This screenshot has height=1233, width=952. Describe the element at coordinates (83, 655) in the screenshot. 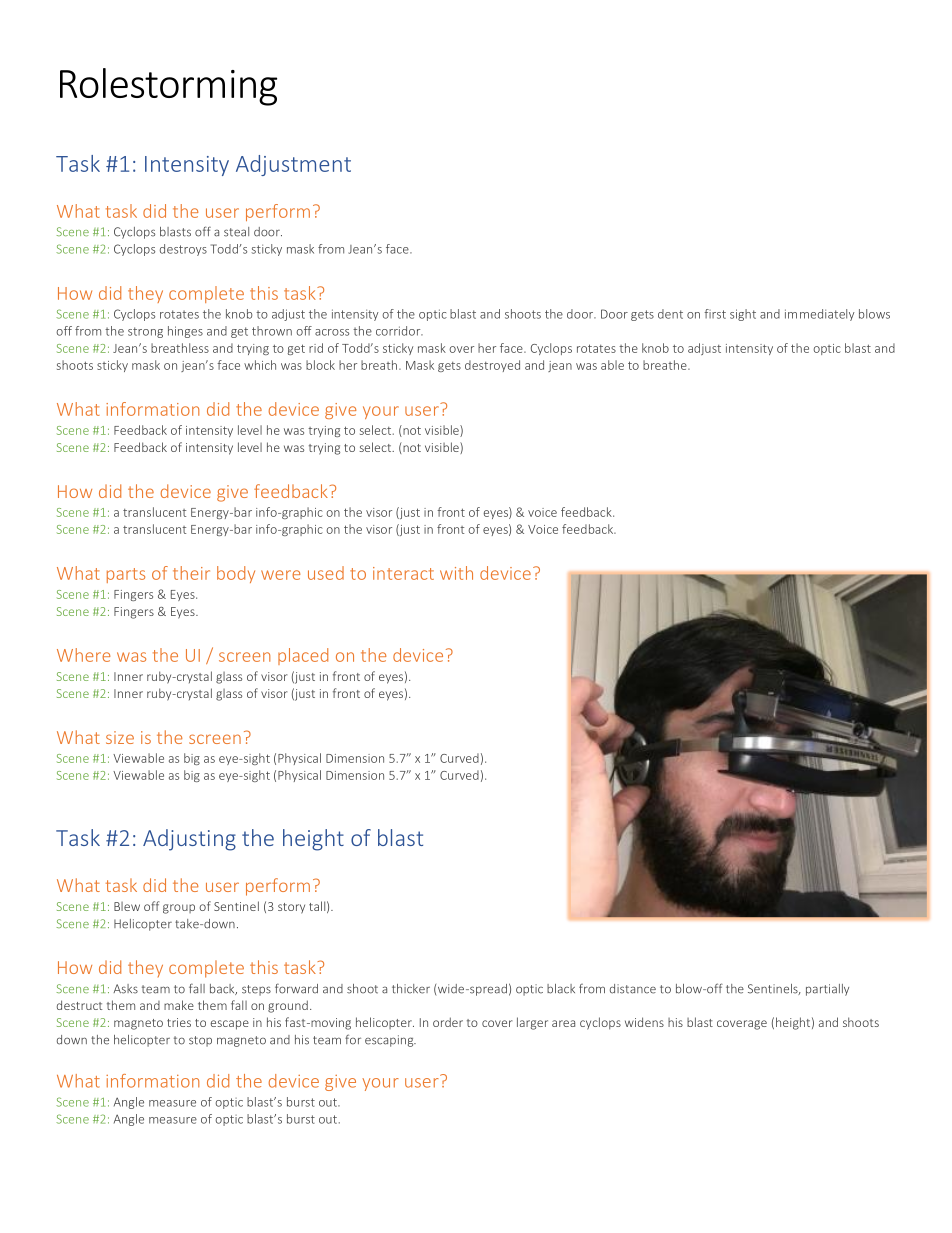

I see `Where` at that location.
